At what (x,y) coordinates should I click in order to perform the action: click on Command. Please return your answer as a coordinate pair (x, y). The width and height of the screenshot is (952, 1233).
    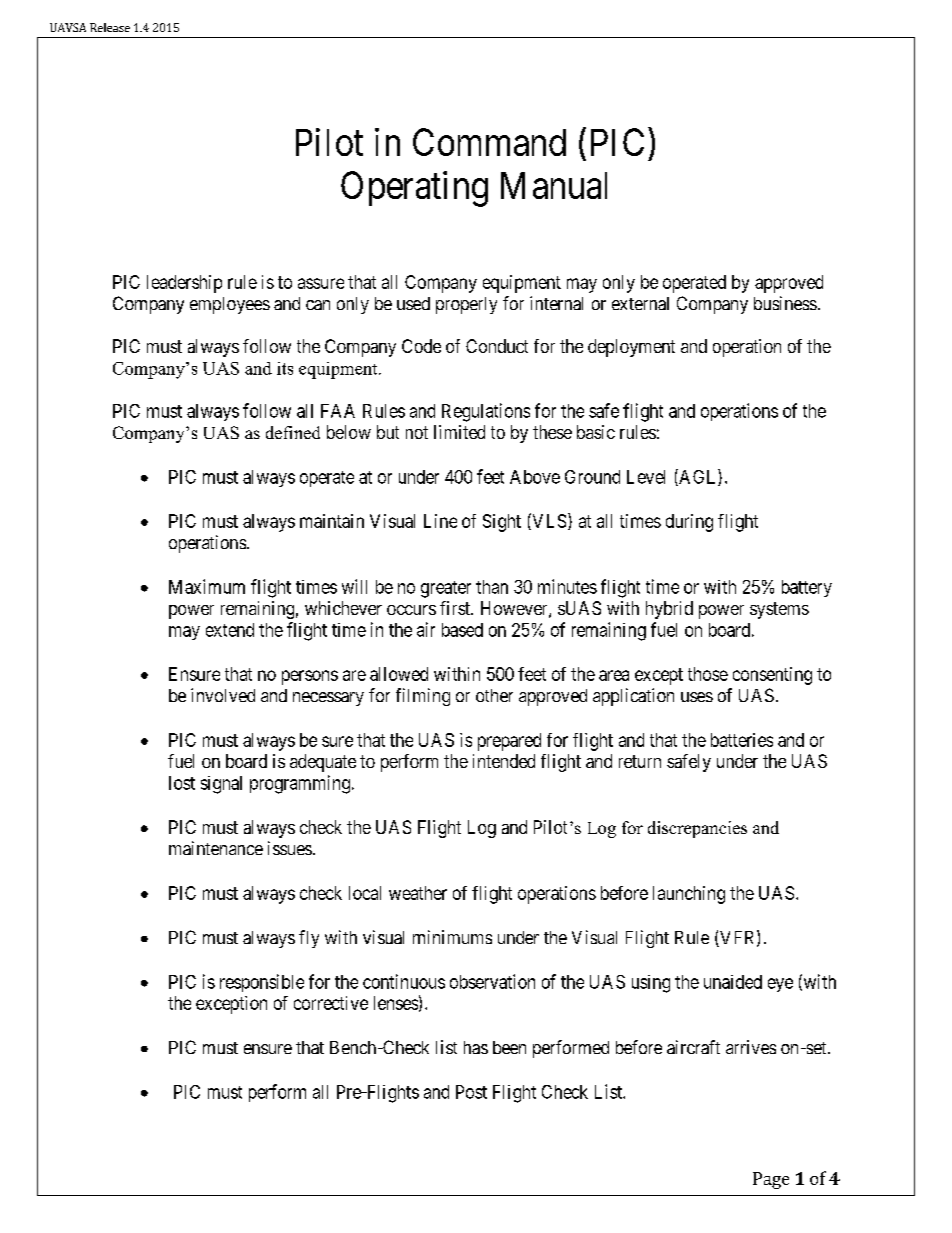
    Looking at the image, I should click on (489, 142).
